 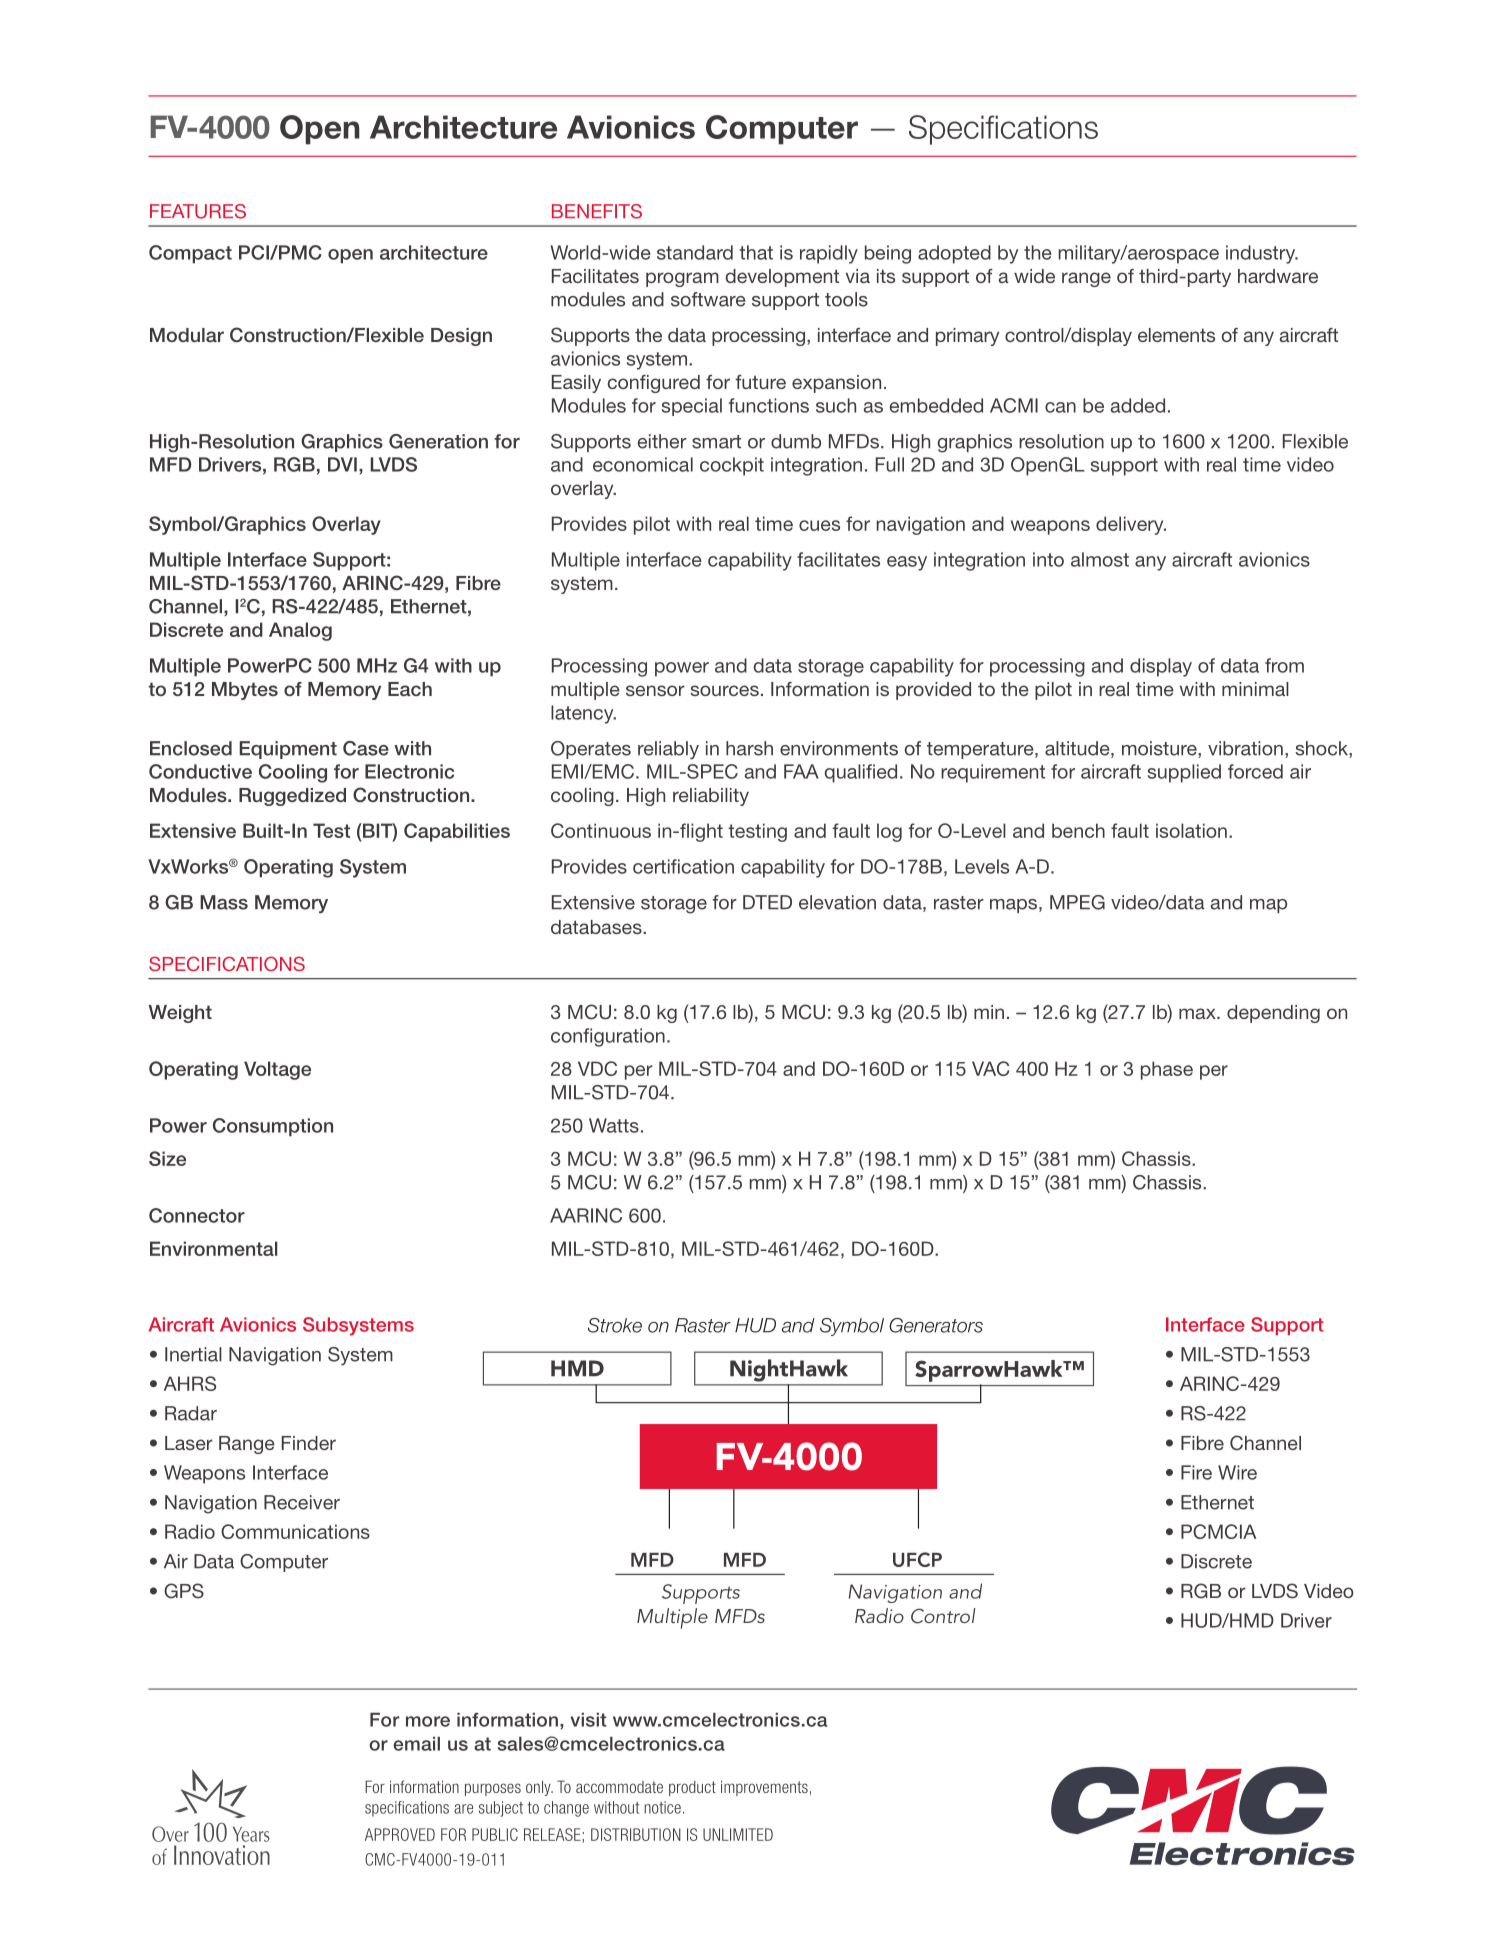 I want to click on elements, so click(x=1176, y=335).
